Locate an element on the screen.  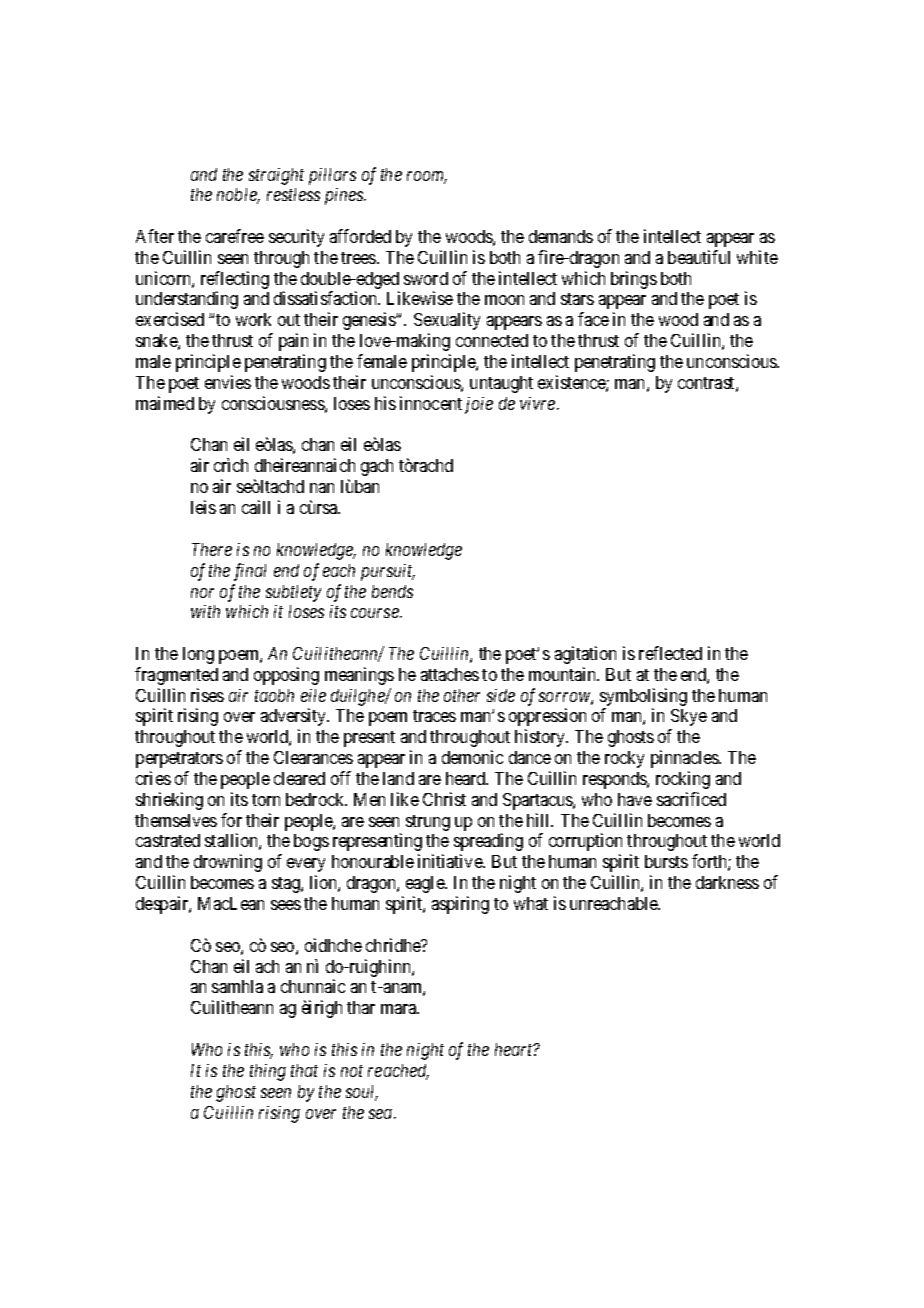
drowning is located at coordinates (228, 863).
